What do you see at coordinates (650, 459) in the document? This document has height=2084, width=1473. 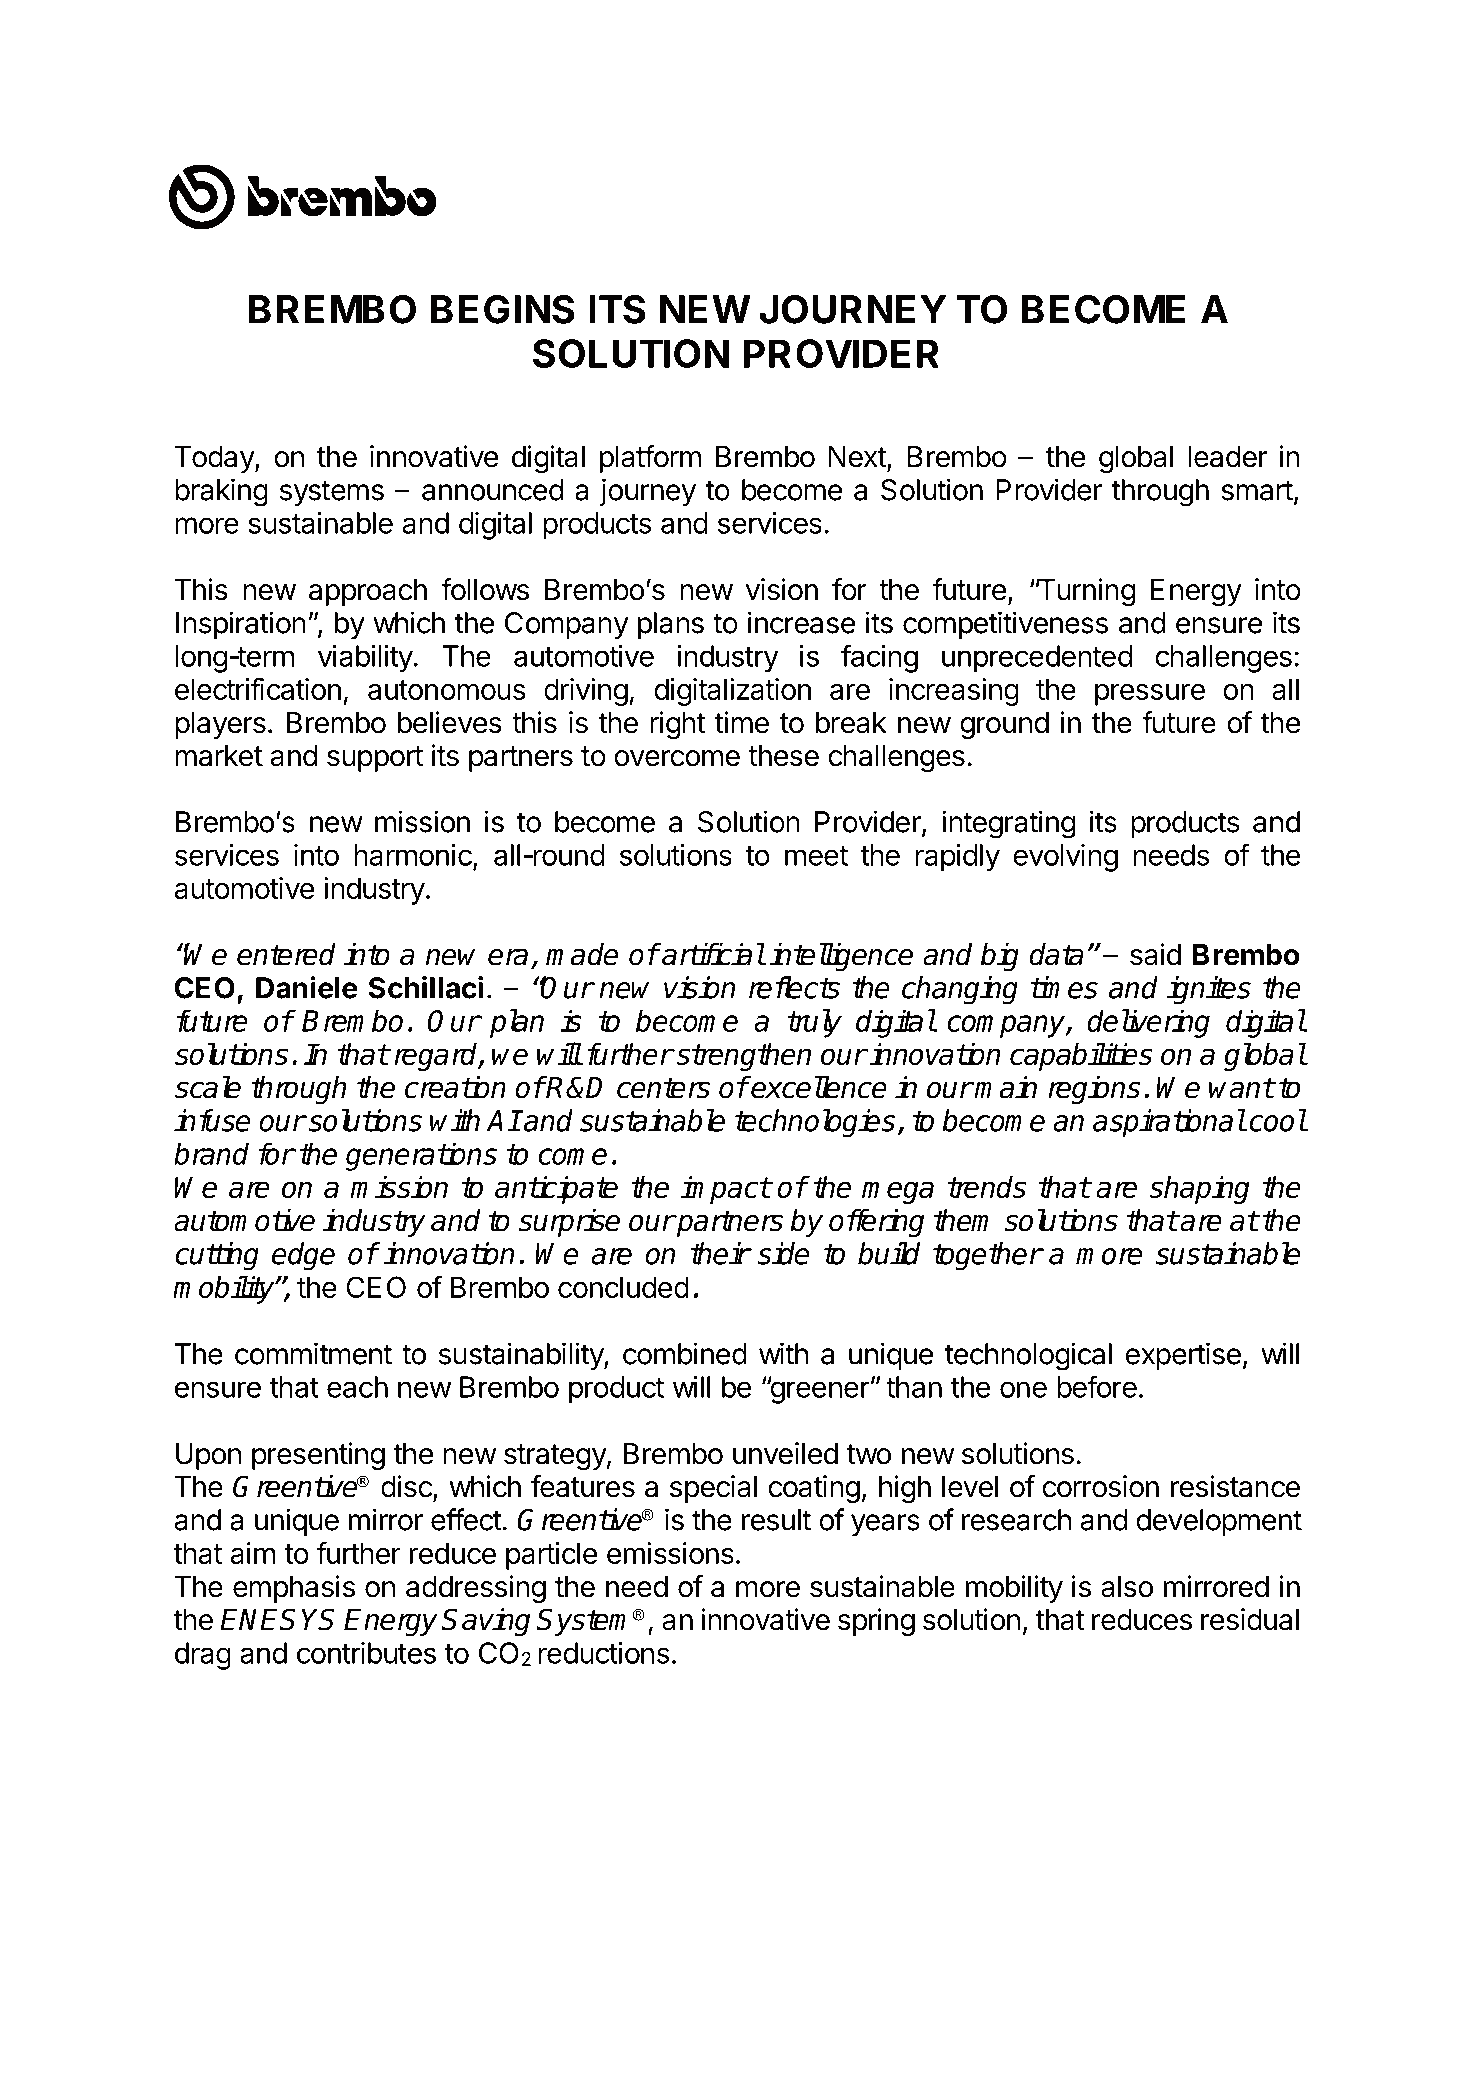 I see `platform` at bounding box center [650, 459].
